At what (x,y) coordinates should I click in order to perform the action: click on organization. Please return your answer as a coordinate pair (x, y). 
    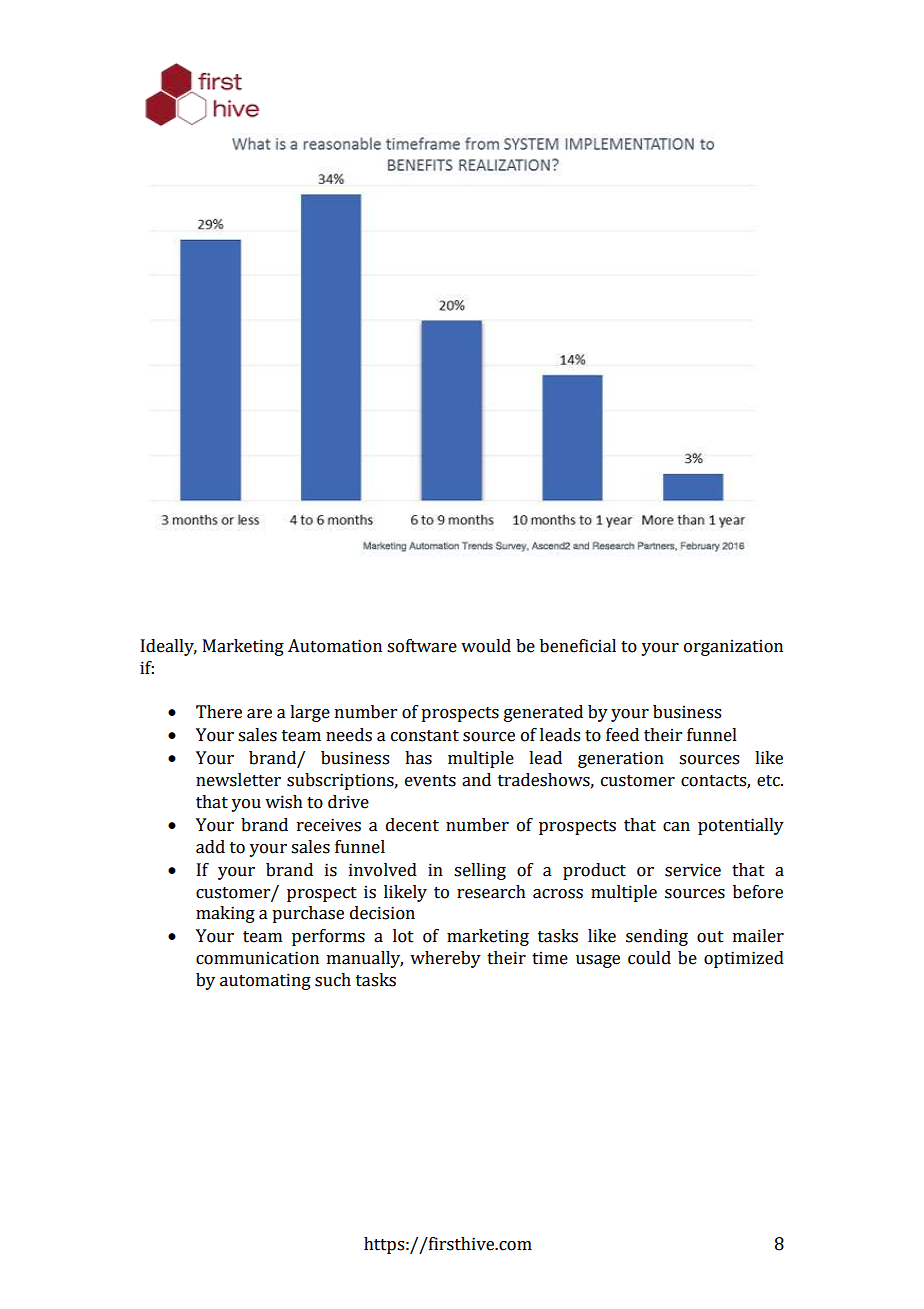
    Looking at the image, I should click on (733, 647).
